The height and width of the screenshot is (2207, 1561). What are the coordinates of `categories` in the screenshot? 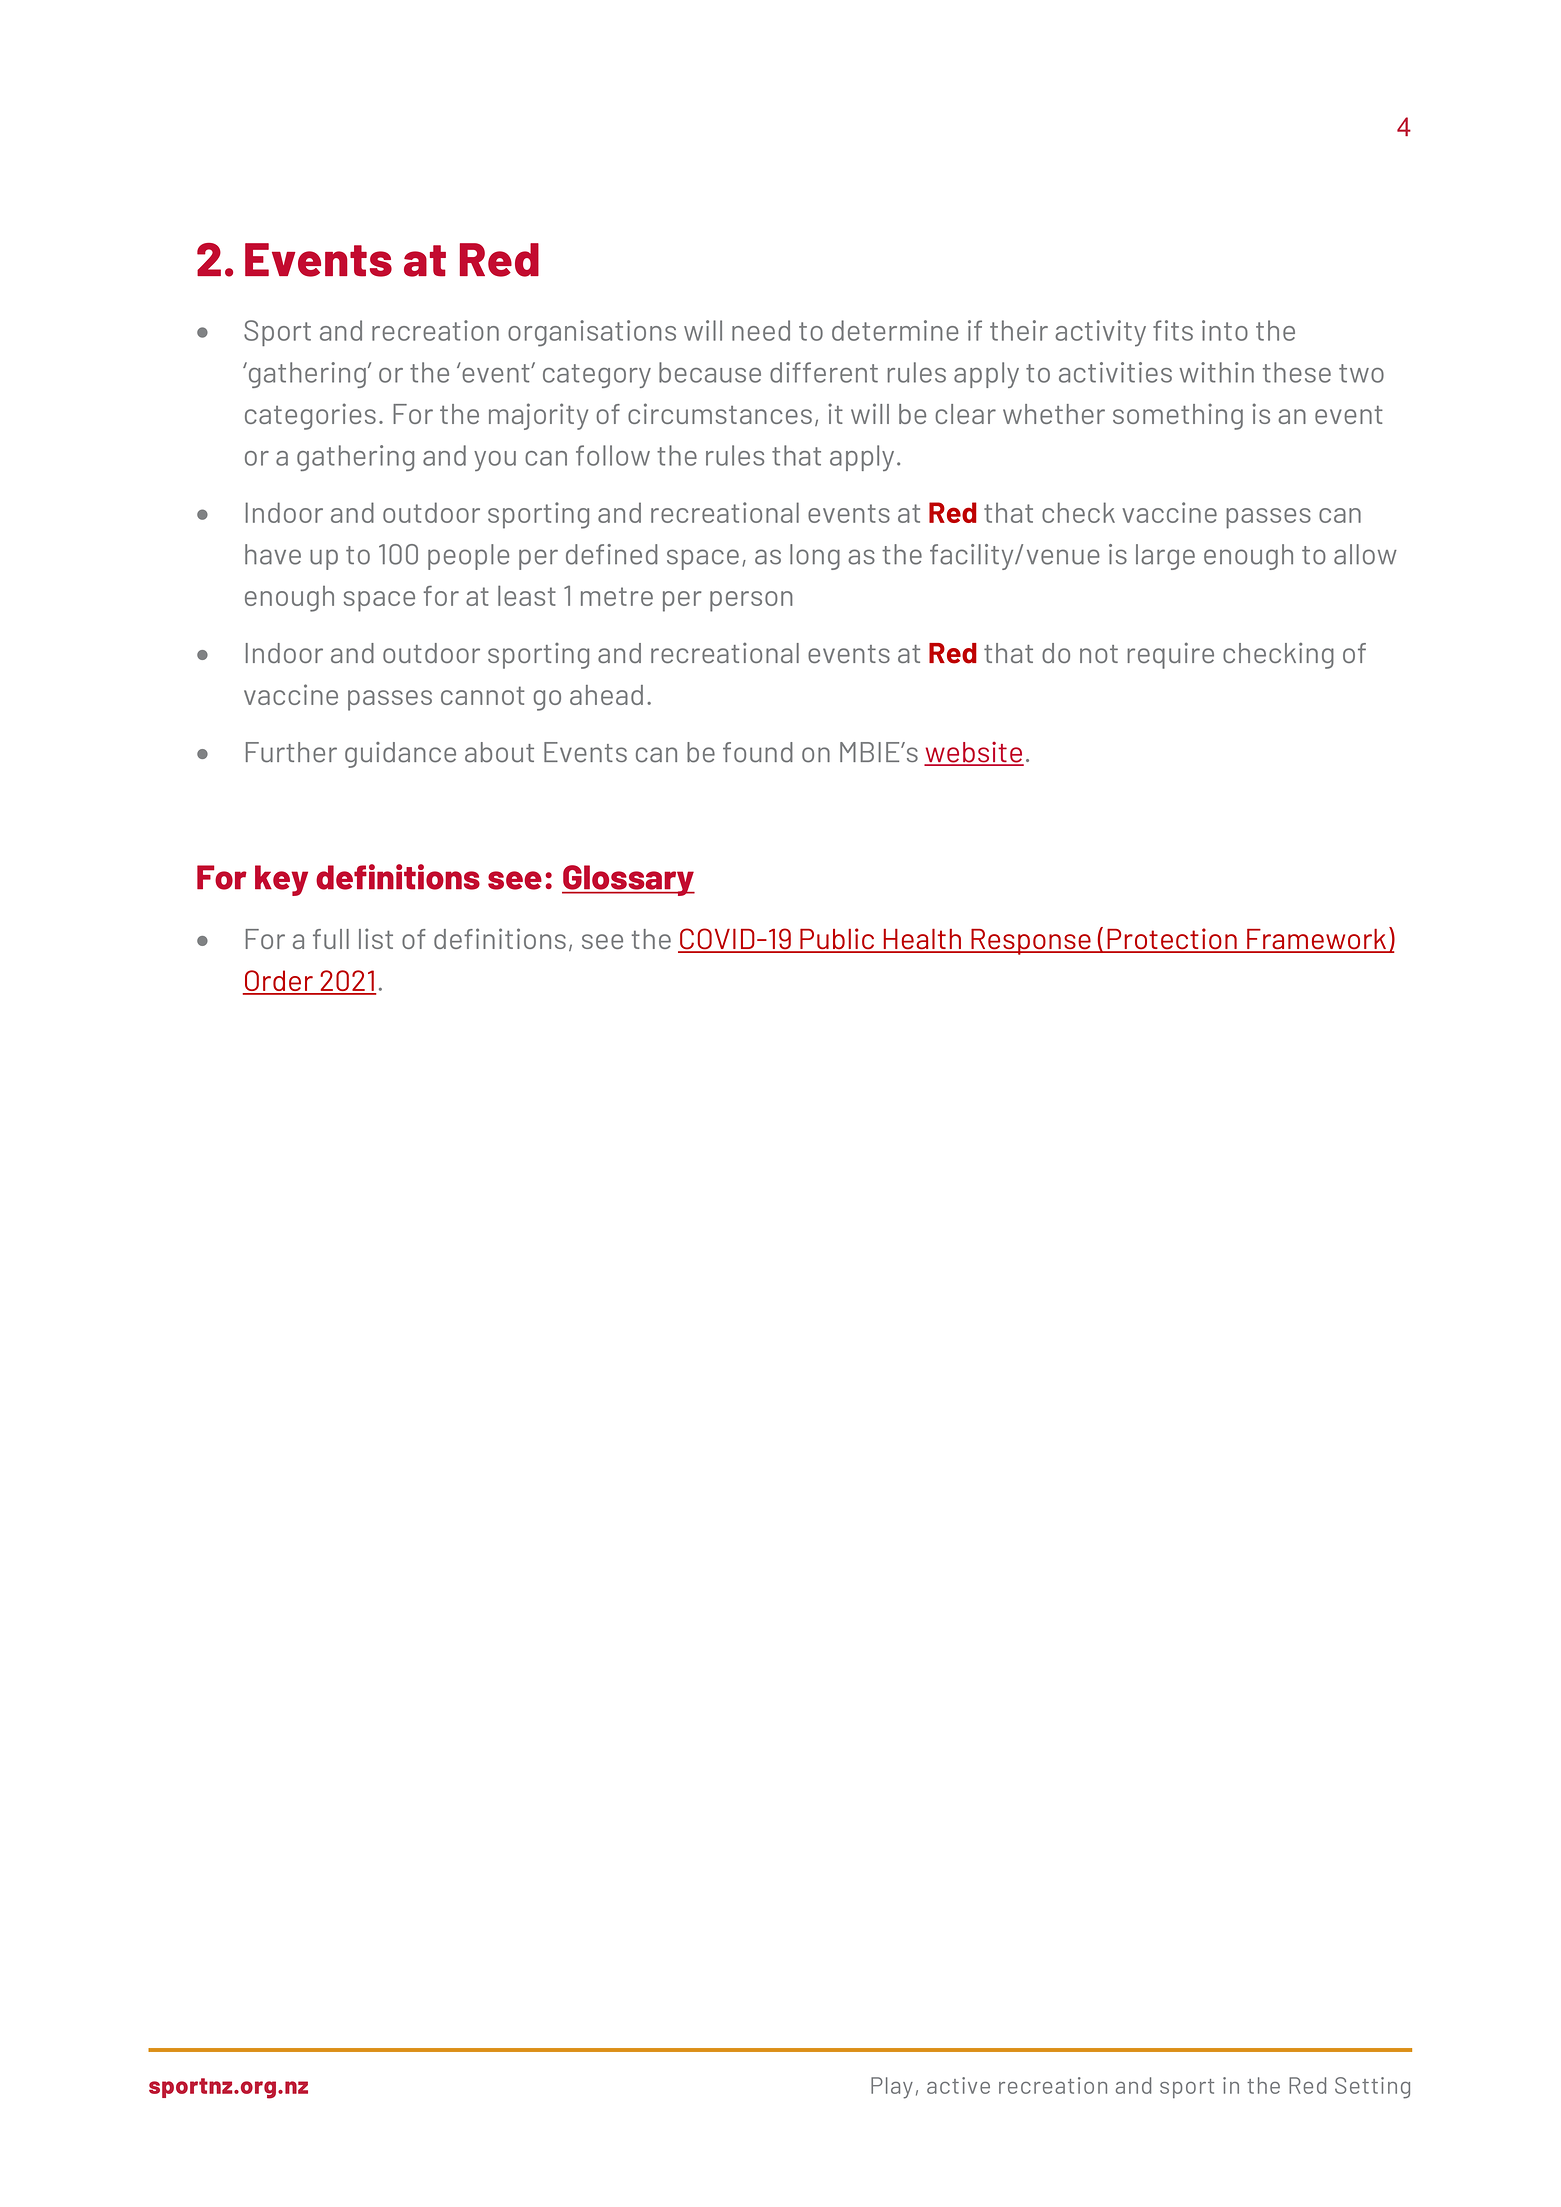 It's located at (310, 416).
